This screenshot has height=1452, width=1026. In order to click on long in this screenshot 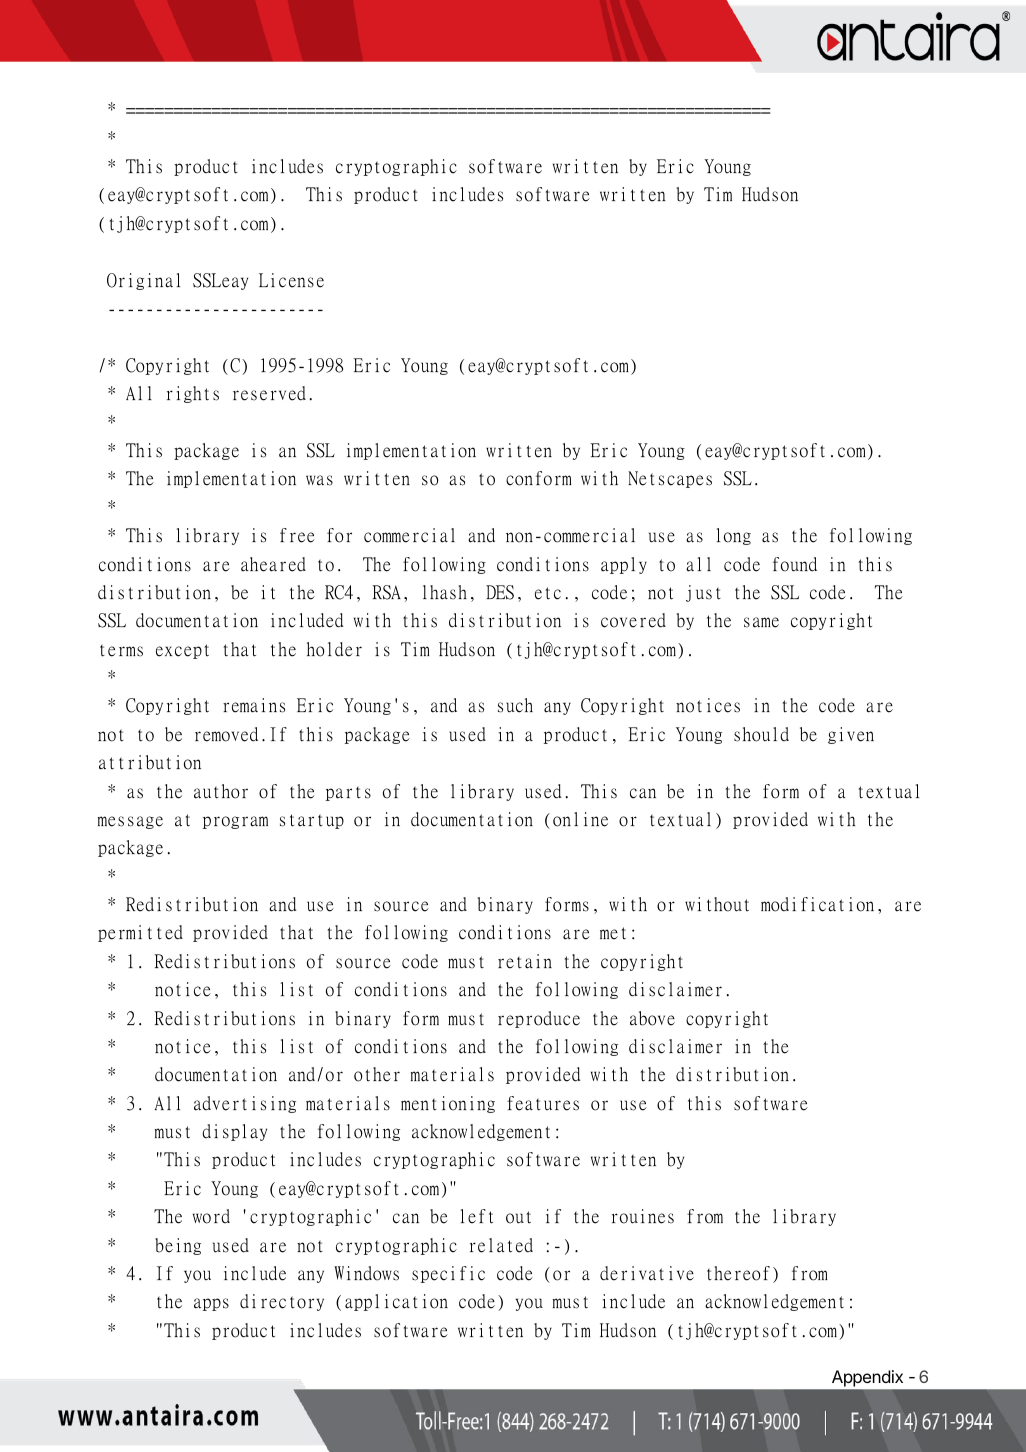, I will do `click(734, 536)`.
